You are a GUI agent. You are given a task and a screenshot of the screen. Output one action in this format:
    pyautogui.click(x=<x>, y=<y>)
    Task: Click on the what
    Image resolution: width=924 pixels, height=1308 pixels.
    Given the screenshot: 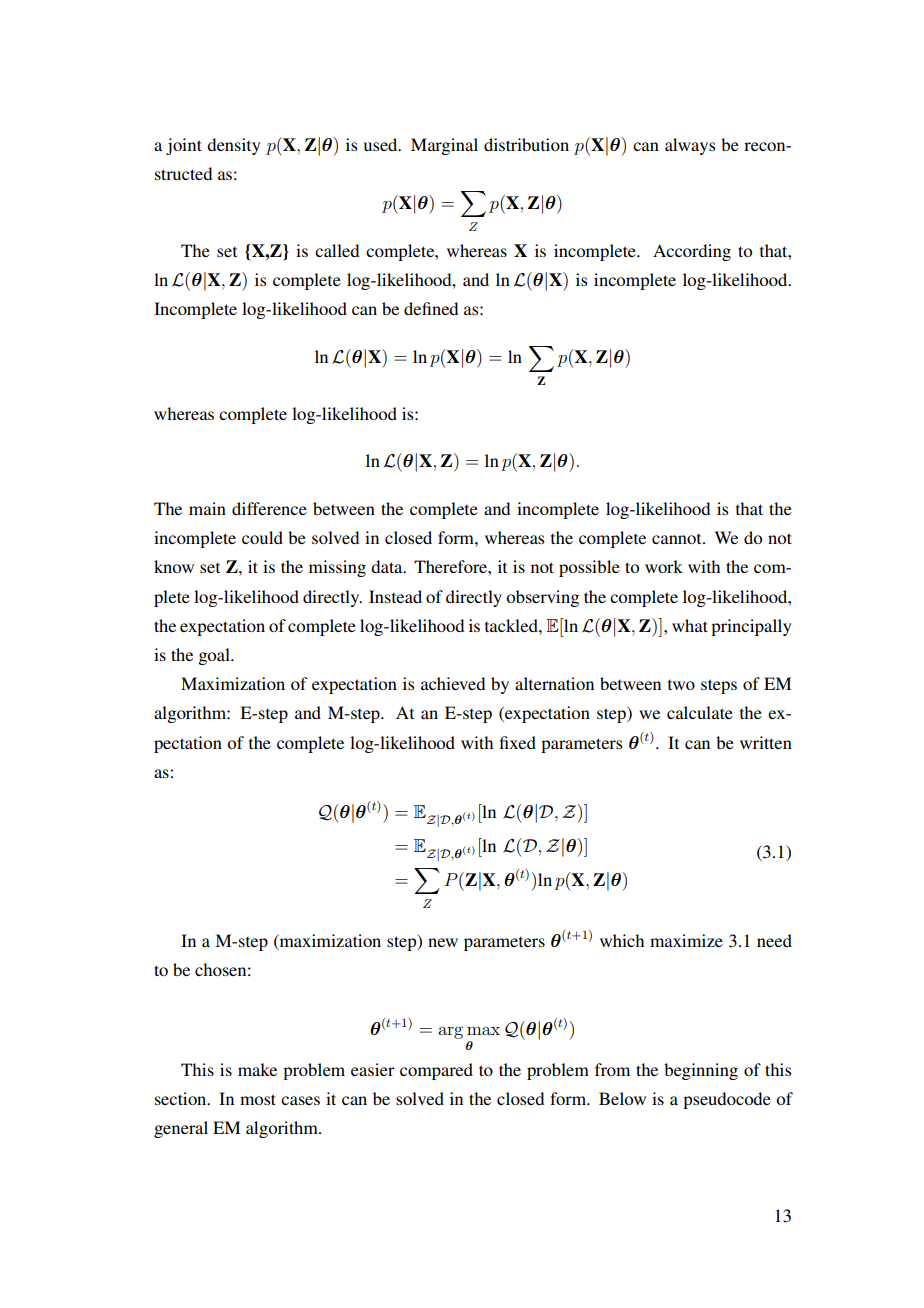 What is the action you would take?
    pyautogui.click(x=690, y=625)
